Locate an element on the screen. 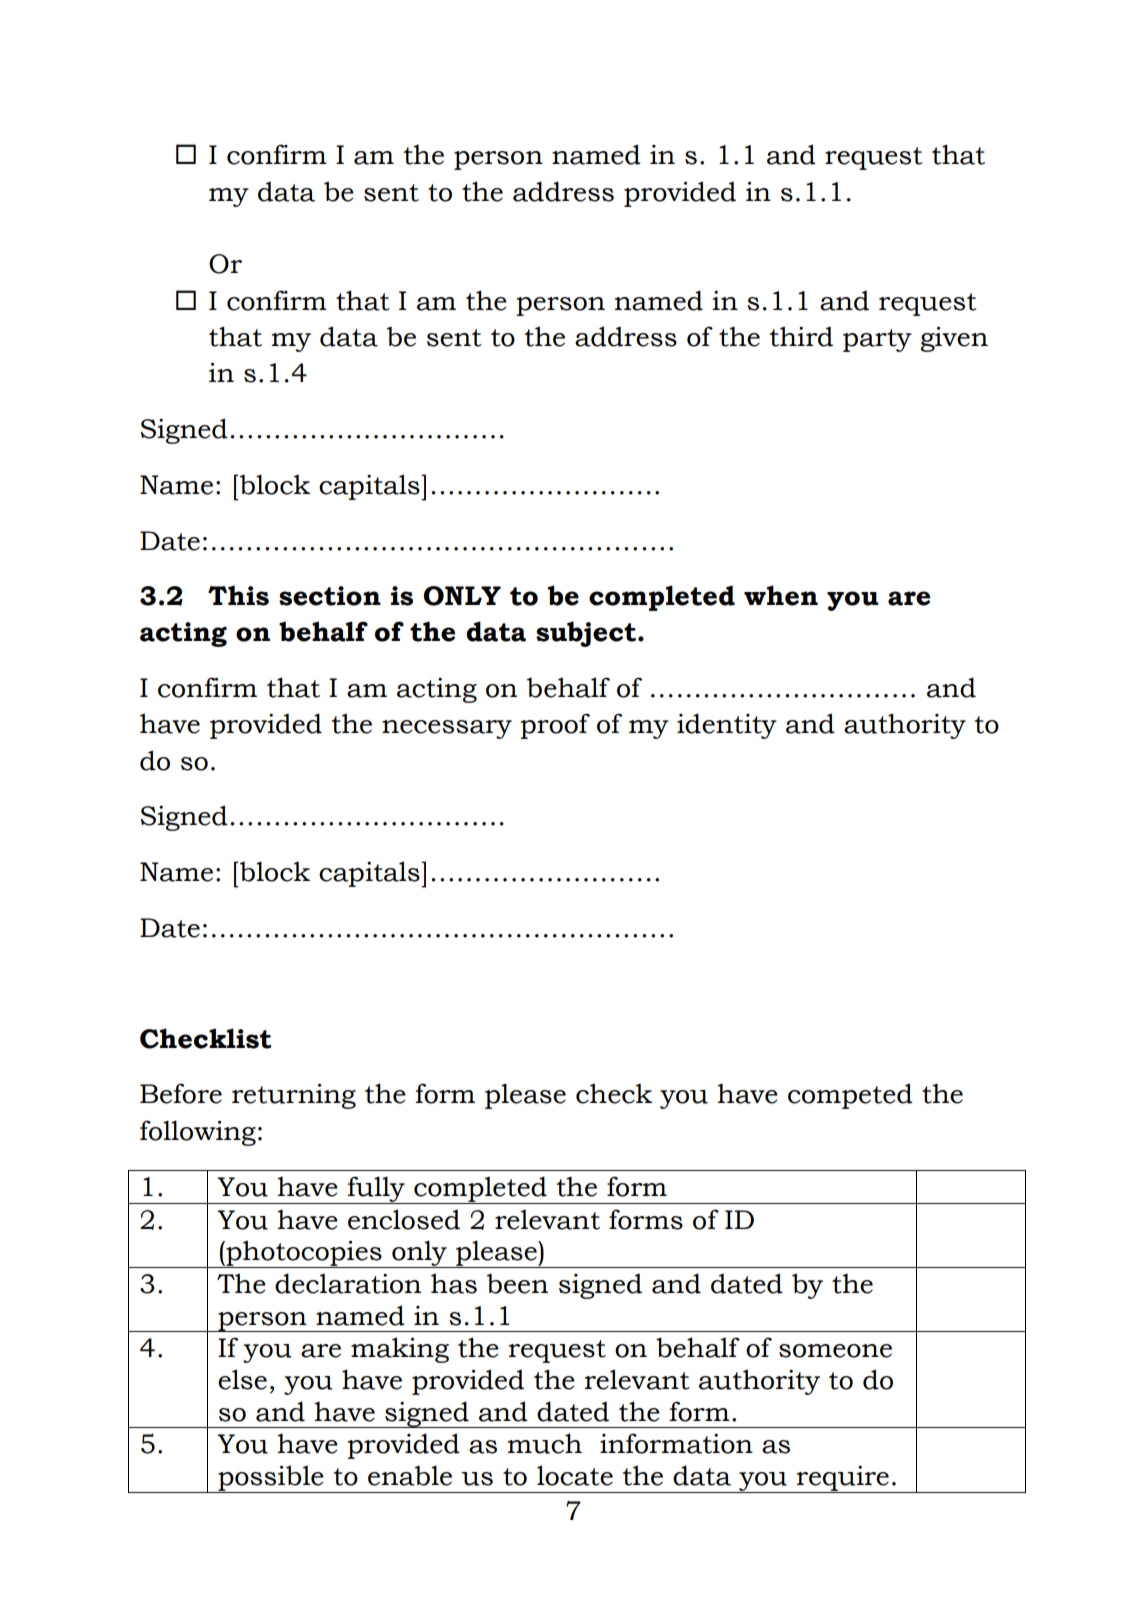 This screenshot has width=1145, height=1620. returning is located at coordinates (294, 1096).
